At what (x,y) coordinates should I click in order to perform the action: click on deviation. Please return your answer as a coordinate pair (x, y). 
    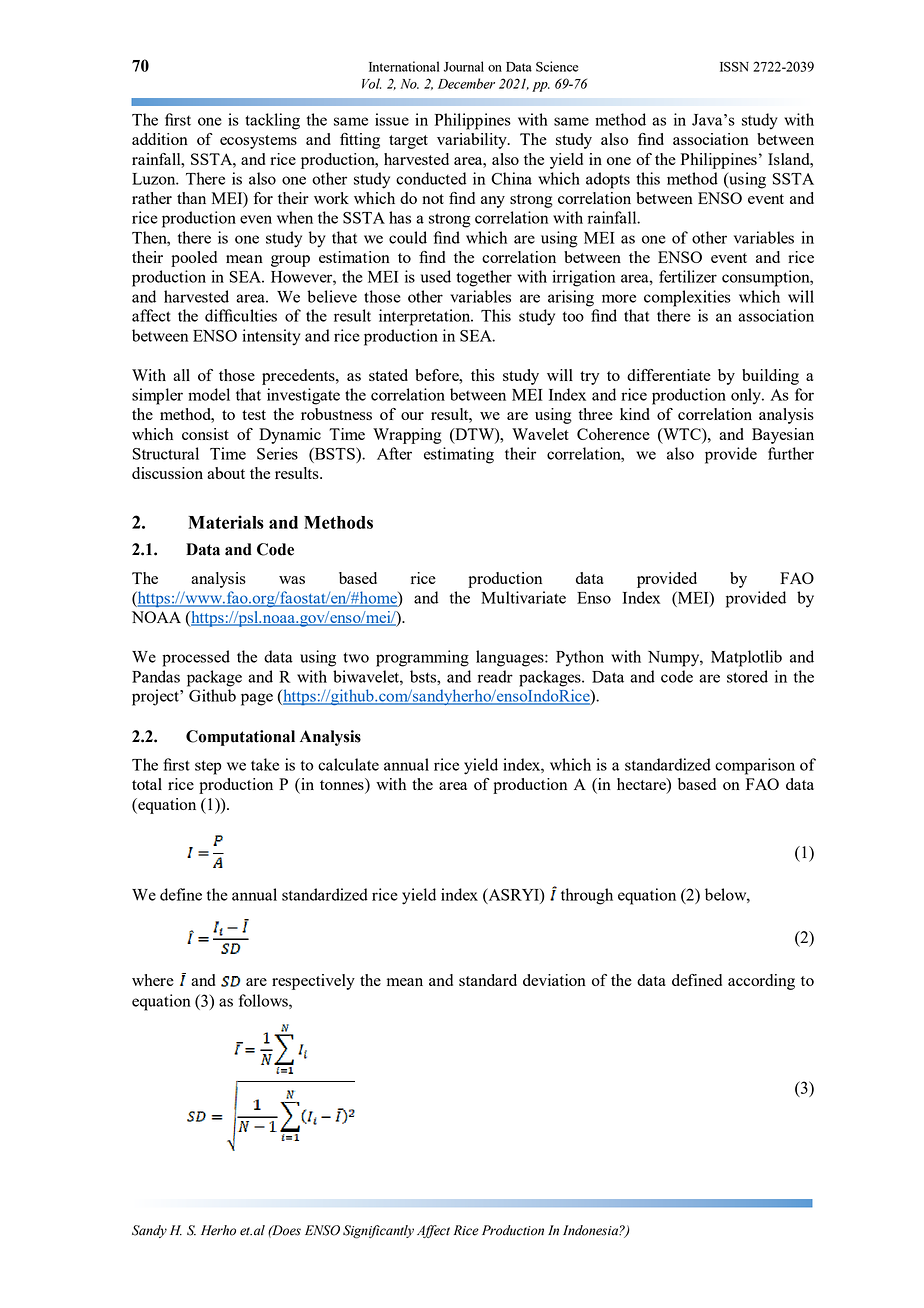
    Looking at the image, I should click on (554, 980).
